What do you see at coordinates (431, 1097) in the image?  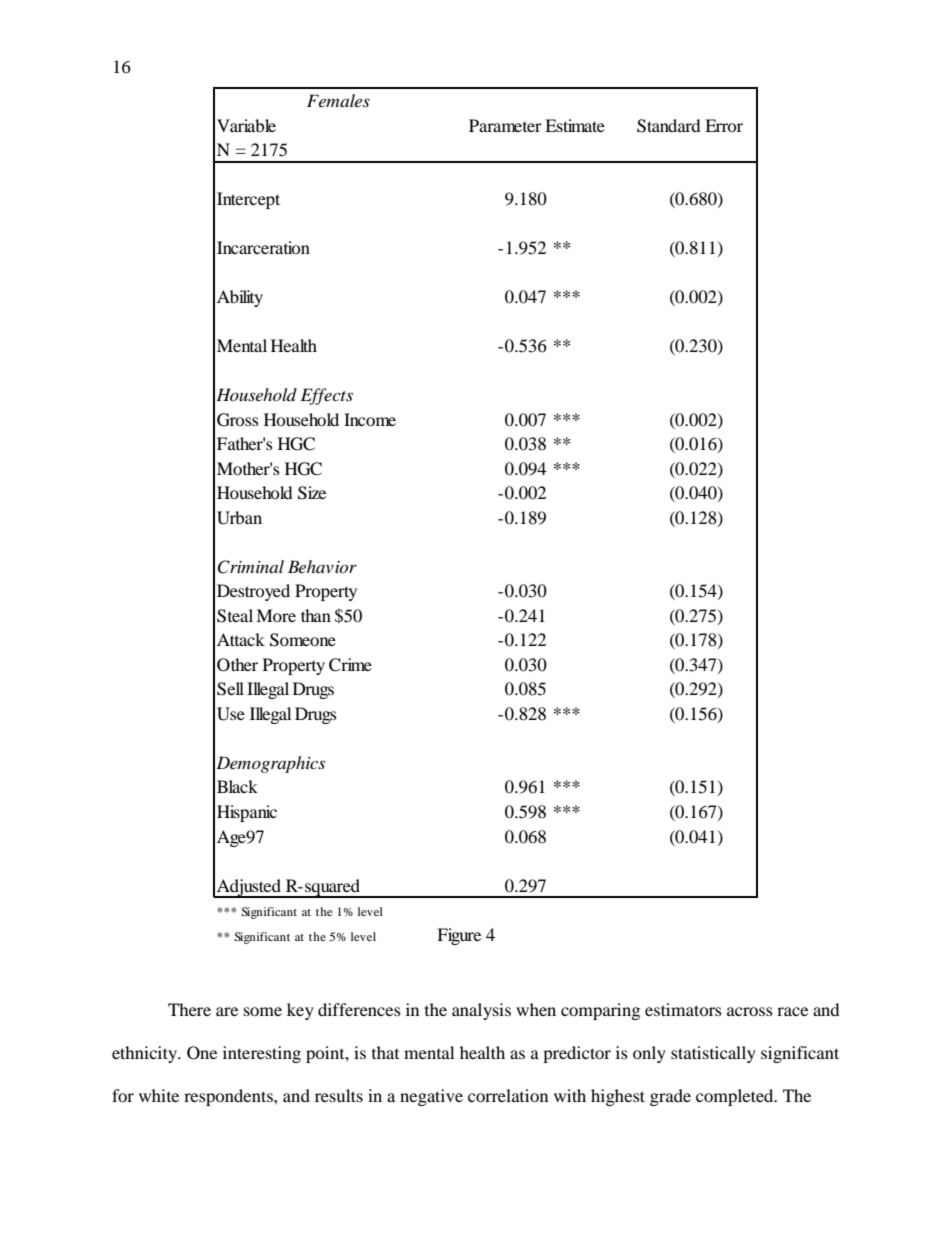 I see `negative` at bounding box center [431, 1097].
